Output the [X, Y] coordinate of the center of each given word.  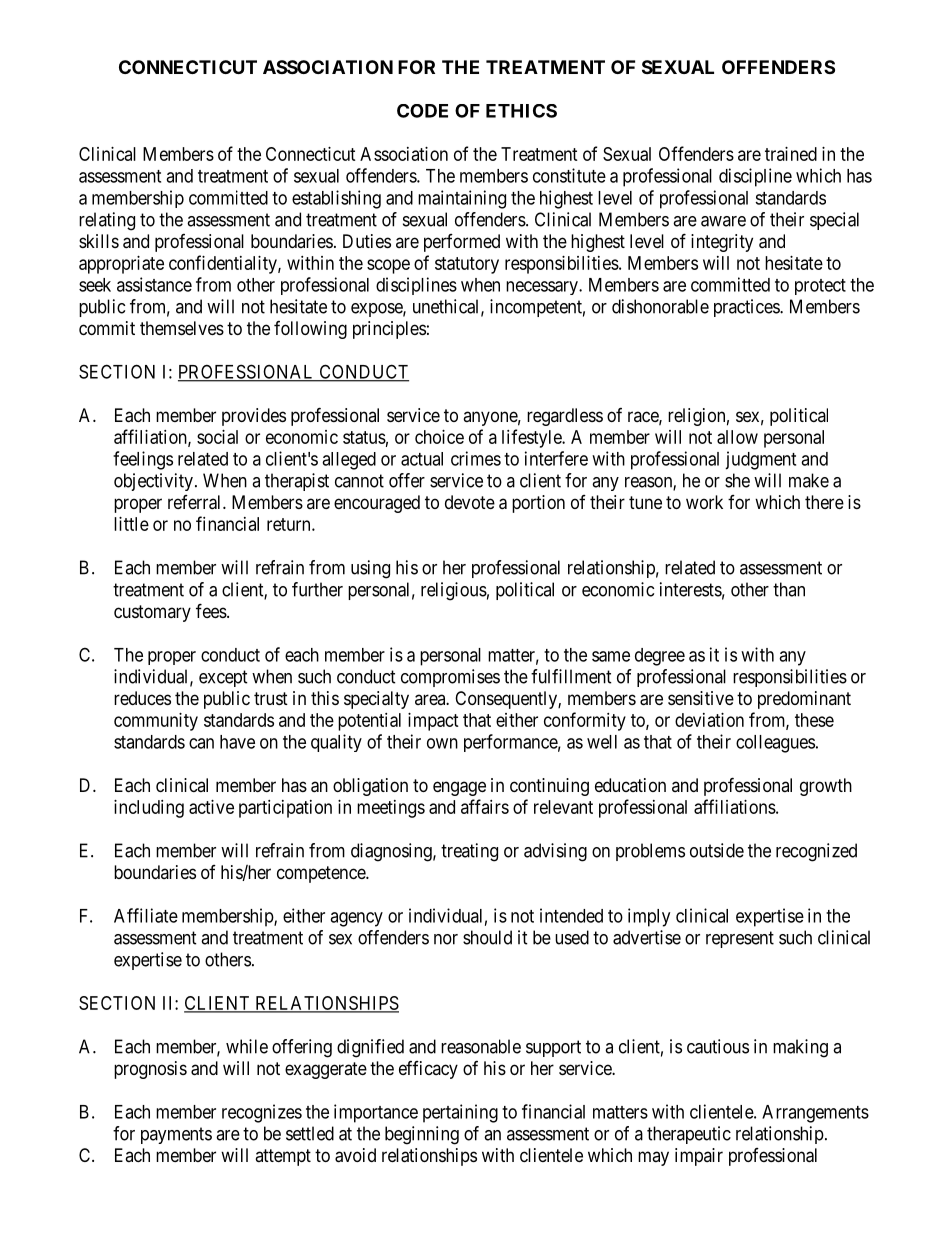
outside [717, 850]
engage [459, 788]
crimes [476, 458]
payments [176, 1135]
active [211, 807]
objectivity [153, 482]
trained [791, 154]
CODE [422, 111]
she [737, 480]
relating [107, 221]
